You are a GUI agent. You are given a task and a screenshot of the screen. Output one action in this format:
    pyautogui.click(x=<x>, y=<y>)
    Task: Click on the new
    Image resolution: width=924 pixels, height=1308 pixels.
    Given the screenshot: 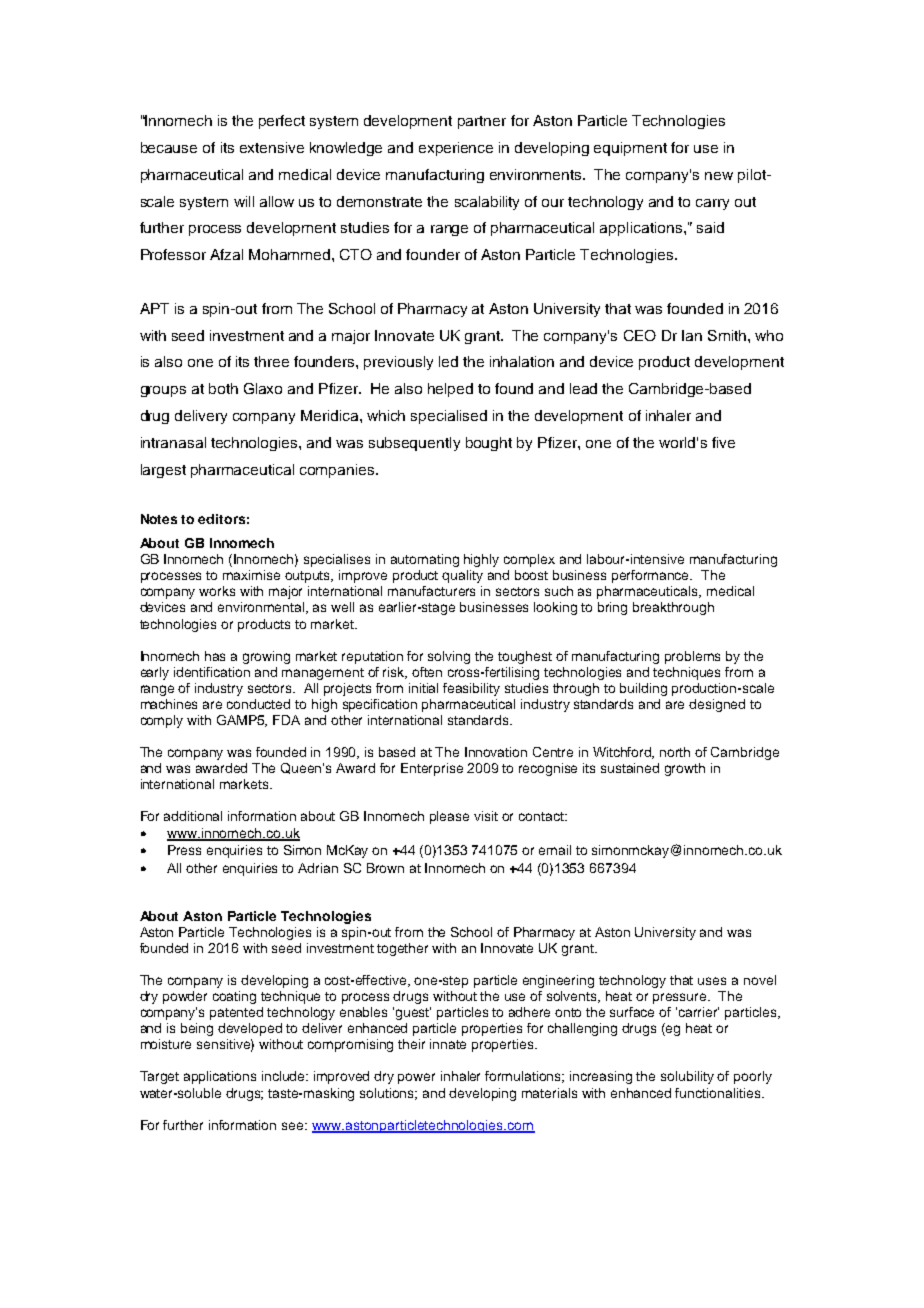 What is the action you would take?
    pyautogui.click(x=719, y=176)
